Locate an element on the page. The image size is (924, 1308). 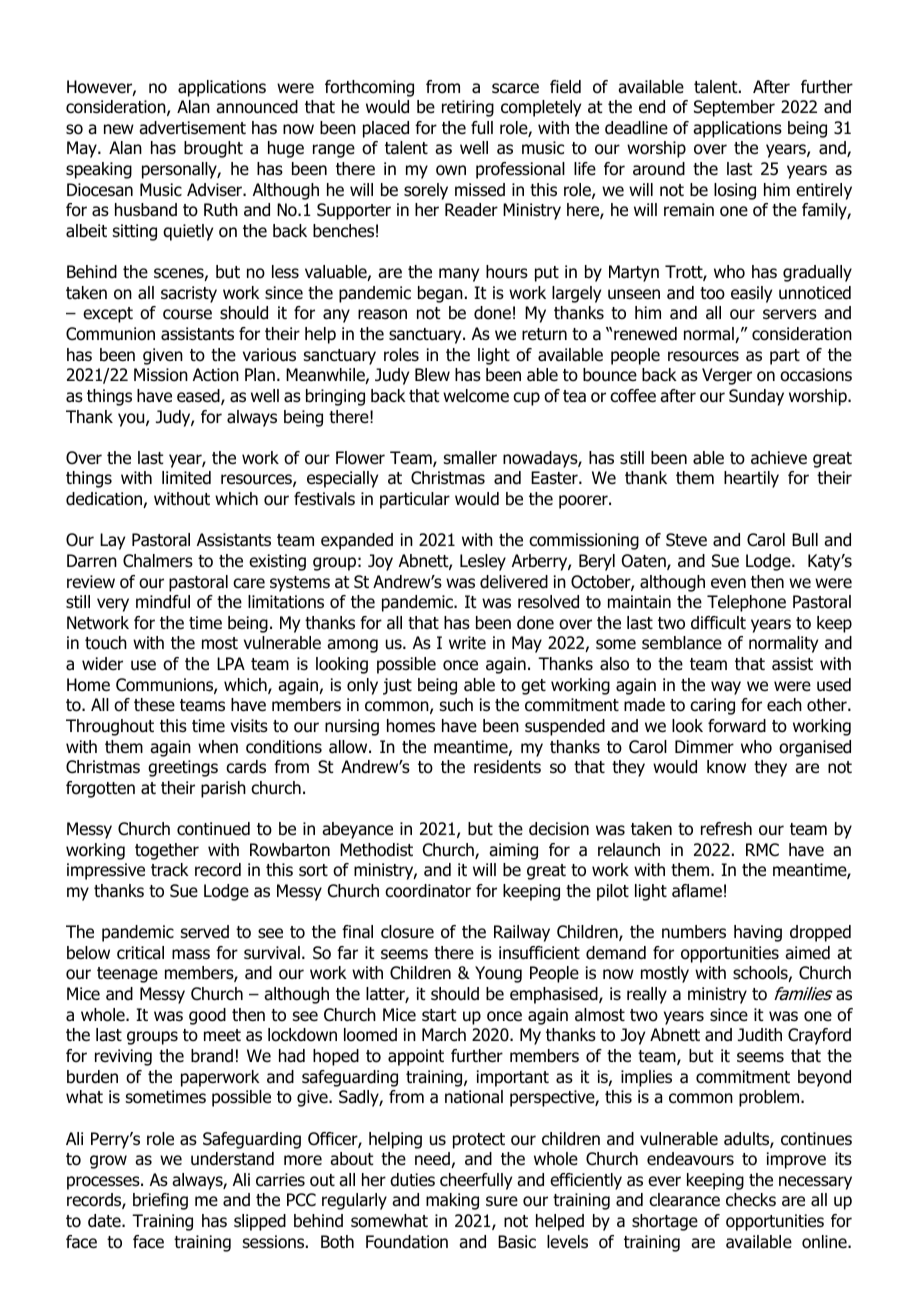
advertisement is located at coordinates (192, 128).
